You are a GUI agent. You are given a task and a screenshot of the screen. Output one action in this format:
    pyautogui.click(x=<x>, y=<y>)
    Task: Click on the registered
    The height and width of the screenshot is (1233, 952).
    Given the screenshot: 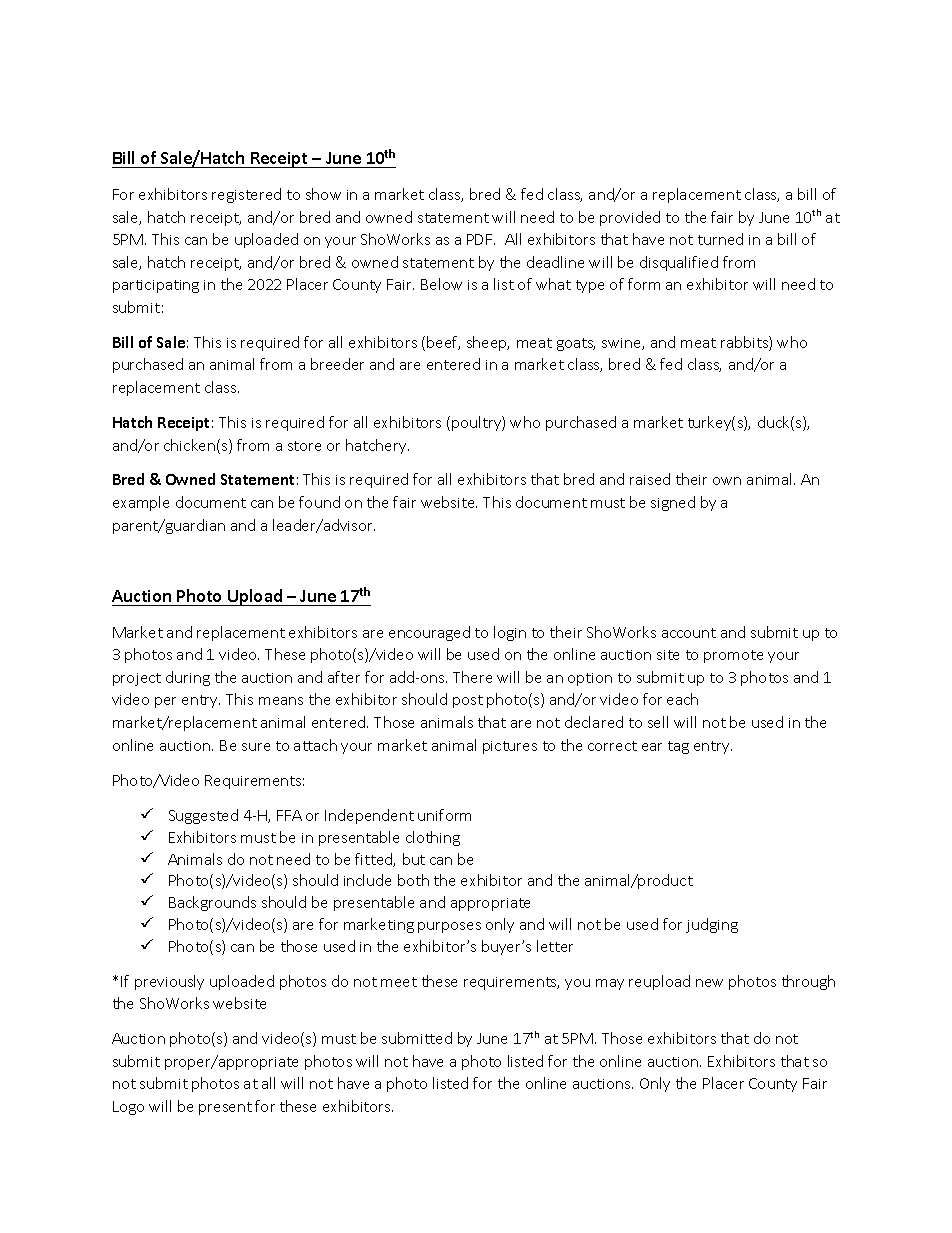 What is the action you would take?
    pyautogui.click(x=246, y=195)
